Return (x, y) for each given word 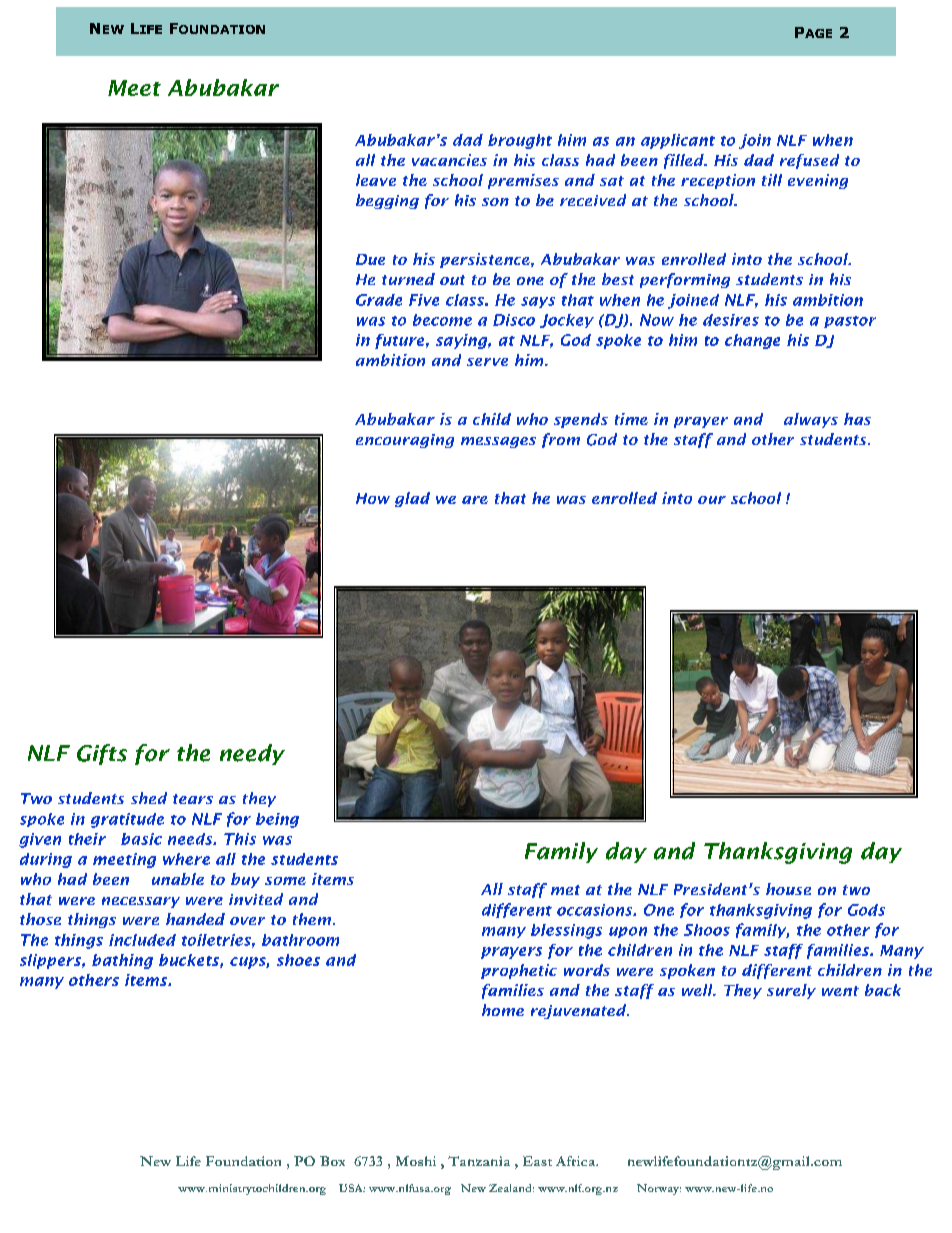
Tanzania (479, 1161)
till (772, 180)
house (788, 889)
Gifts (102, 754)
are (475, 500)
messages (498, 442)
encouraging (405, 441)
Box (332, 1161)
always (811, 420)
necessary (141, 902)
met (565, 890)
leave (376, 180)
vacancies (449, 160)
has (857, 419)
